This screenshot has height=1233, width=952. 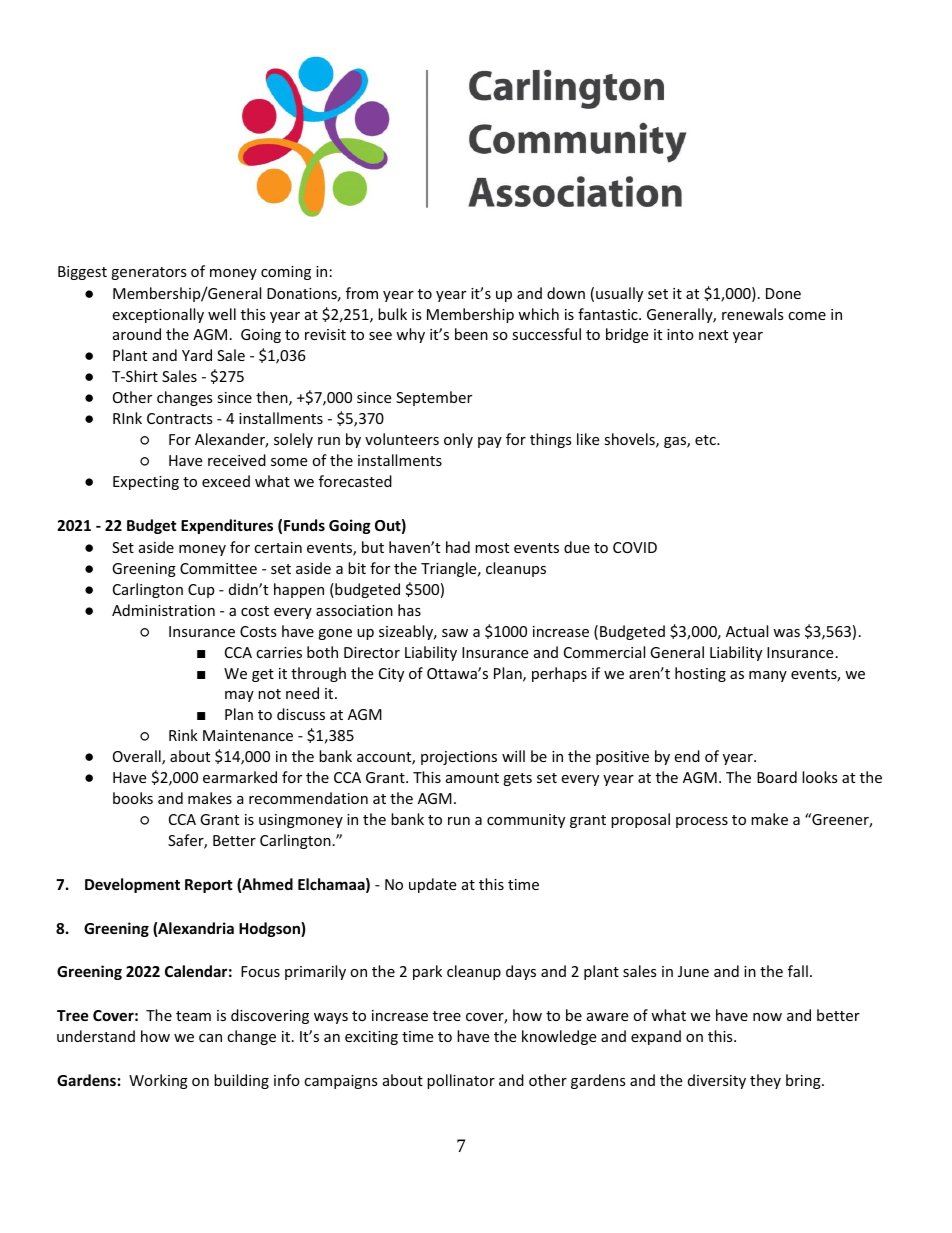 I want to click on exceptionally, so click(x=158, y=315).
